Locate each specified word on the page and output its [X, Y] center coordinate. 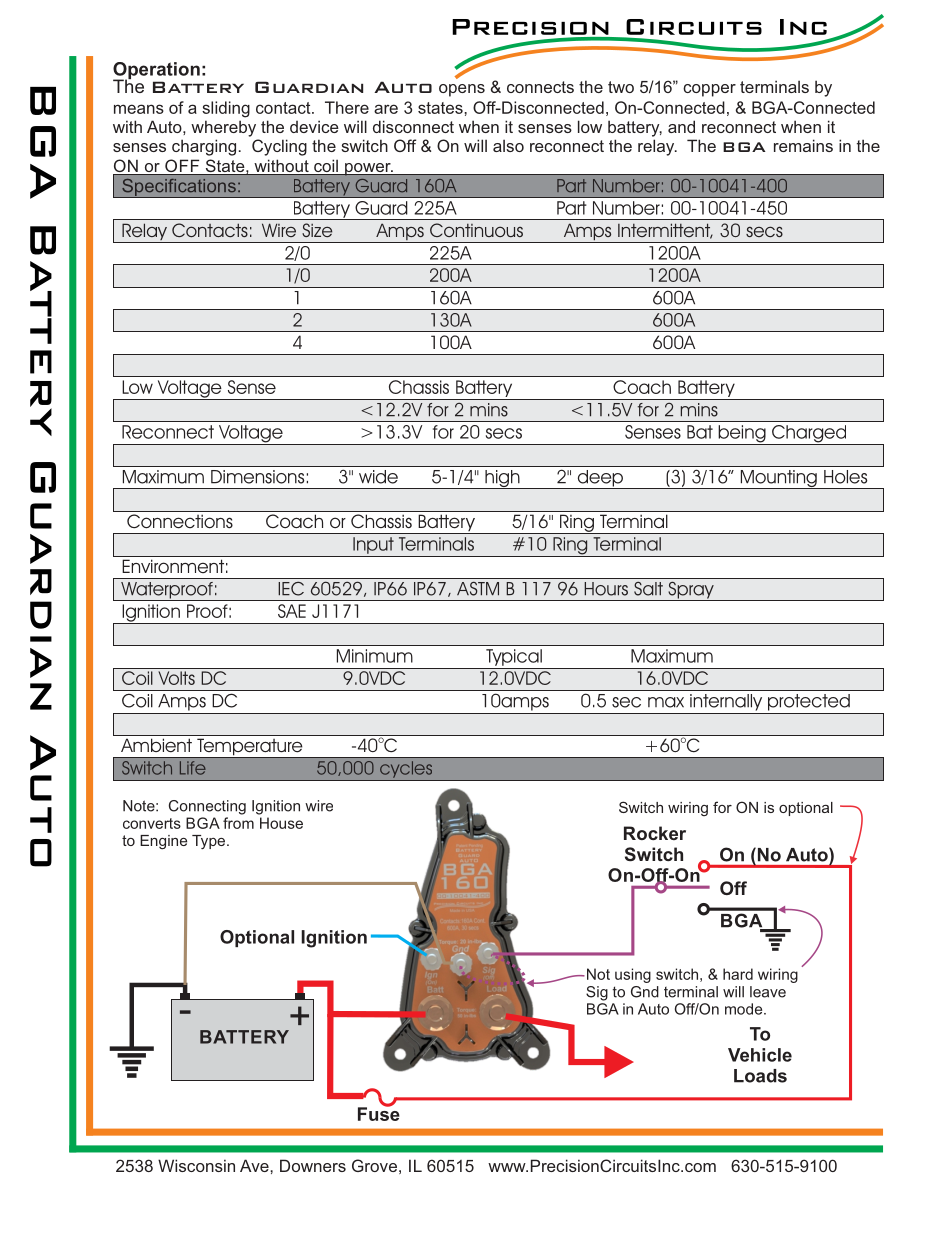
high [502, 479]
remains [803, 145]
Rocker [655, 833]
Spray [691, 591]
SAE [292, 611]
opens [462, 90]
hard [738, 974]
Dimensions [257, 477]
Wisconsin [196, 1165]
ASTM [478, 589]
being [742, 435]
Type [208, 842]
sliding [226, 109]
